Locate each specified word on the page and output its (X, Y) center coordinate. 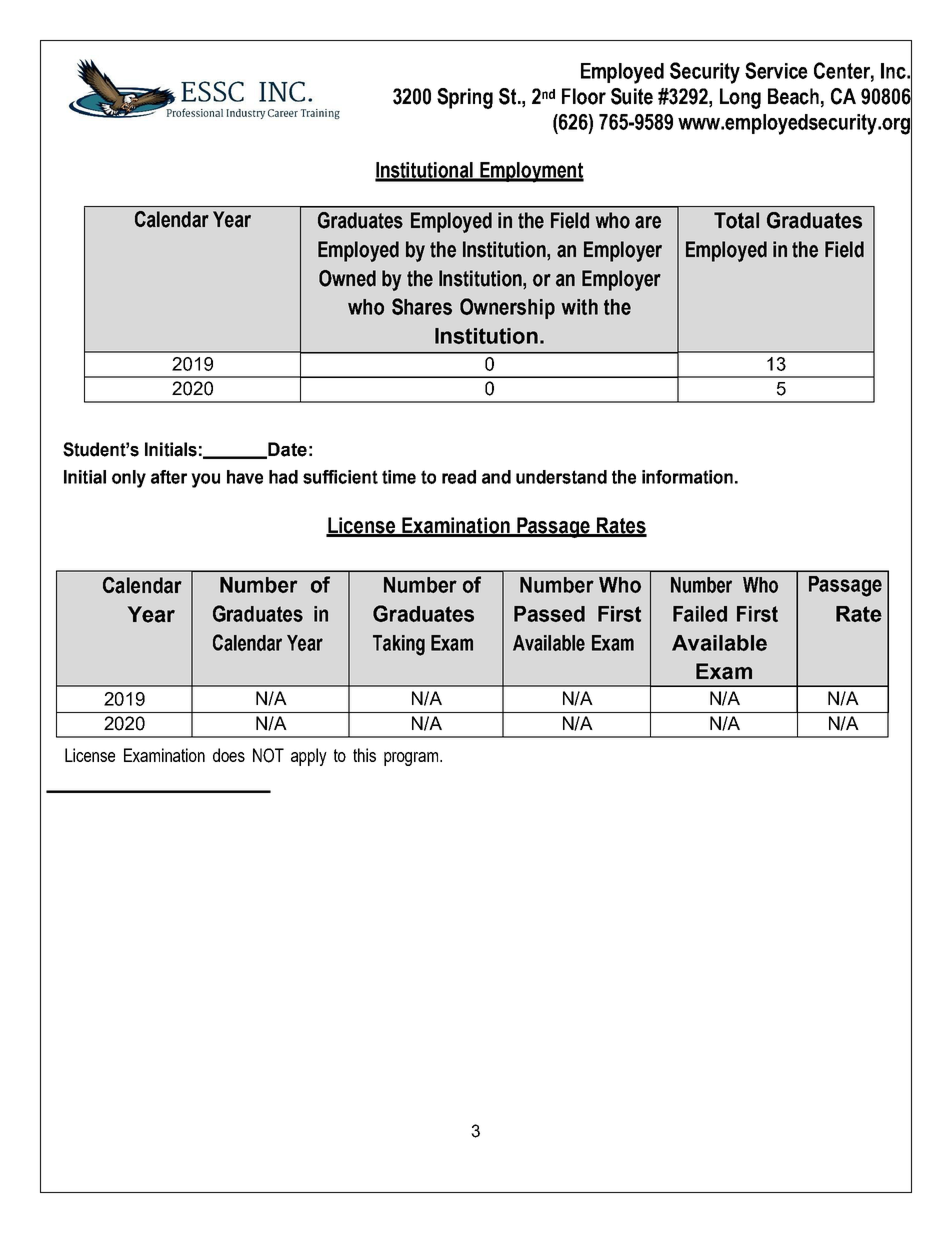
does (229, 755)
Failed (700, 614)
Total (736, 220)
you (205, 480)
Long (740, 98)
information (687, 477)
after (169, 477)
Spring (465, 98)
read (459, 477)
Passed (549, 614)
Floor (584, 96)
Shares (422, 306)
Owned (347, 278)
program (412, 759)
